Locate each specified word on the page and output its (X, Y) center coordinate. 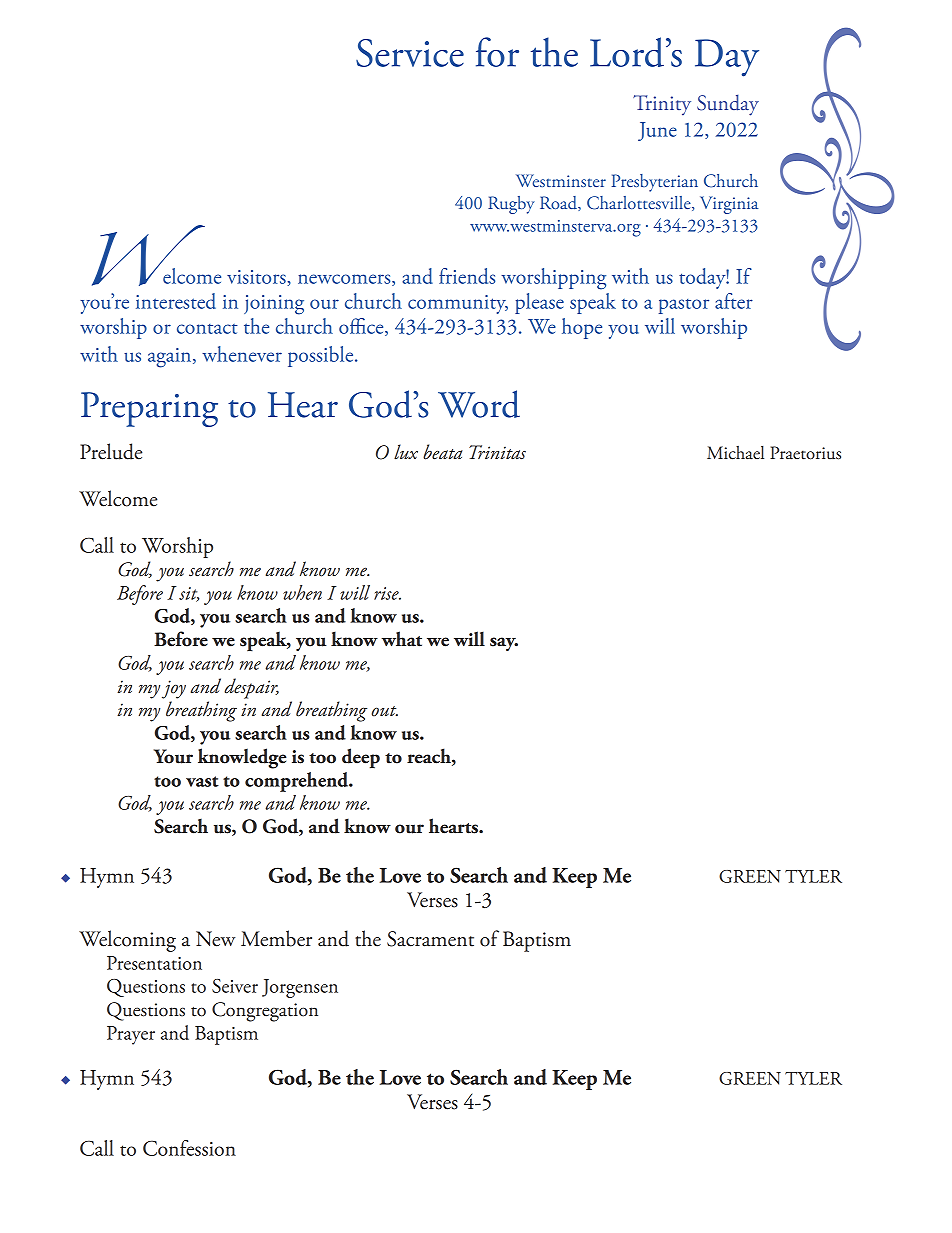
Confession (189, 1148)
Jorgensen (300, 988)
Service (410, 53)
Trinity (662, 105)
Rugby (511, 205)
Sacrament (430, 939)
